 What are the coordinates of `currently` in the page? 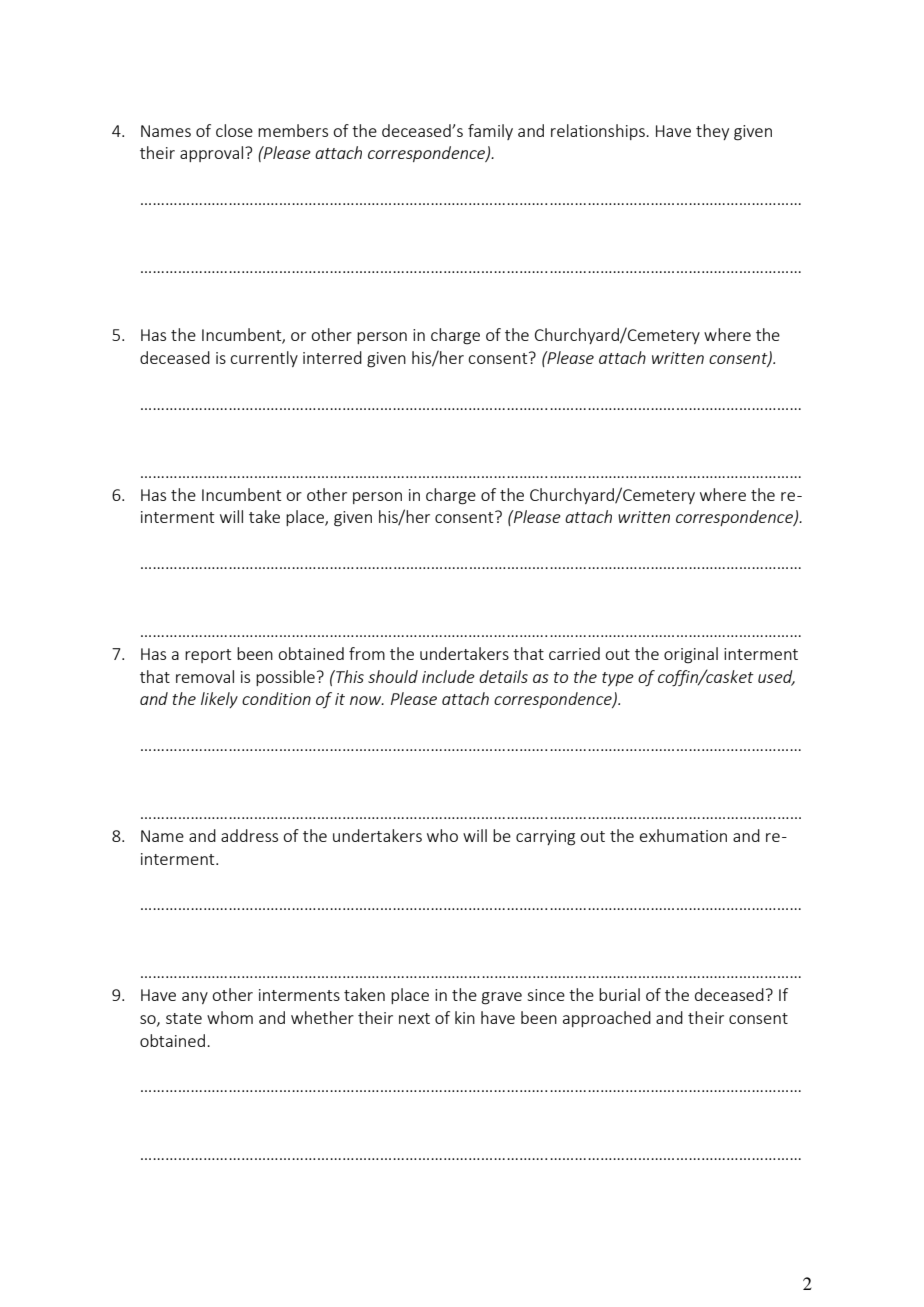 It's located at (264, 359).
